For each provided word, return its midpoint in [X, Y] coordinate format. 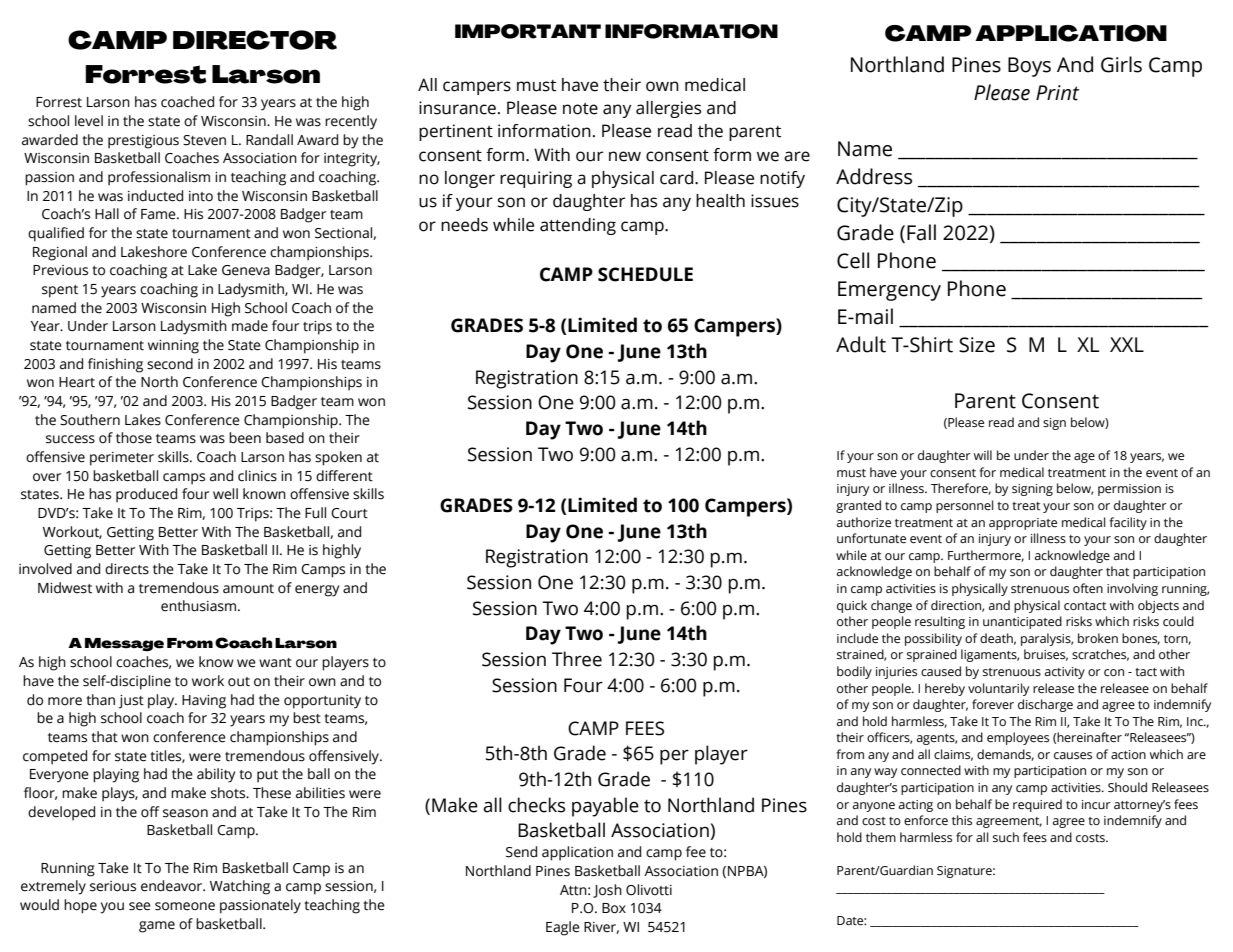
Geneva [246, 270]
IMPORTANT [528, 31]
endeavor [173, 886]
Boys [1029, 67]
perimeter [122, 459]
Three [577, 659]
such [1006, 837]
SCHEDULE [645, 274]
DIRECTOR [255, 40]
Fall [921, 232]
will [983, 455]
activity [1065, 673]
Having [204, 702]
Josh [607, 891]
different [344, 476]
